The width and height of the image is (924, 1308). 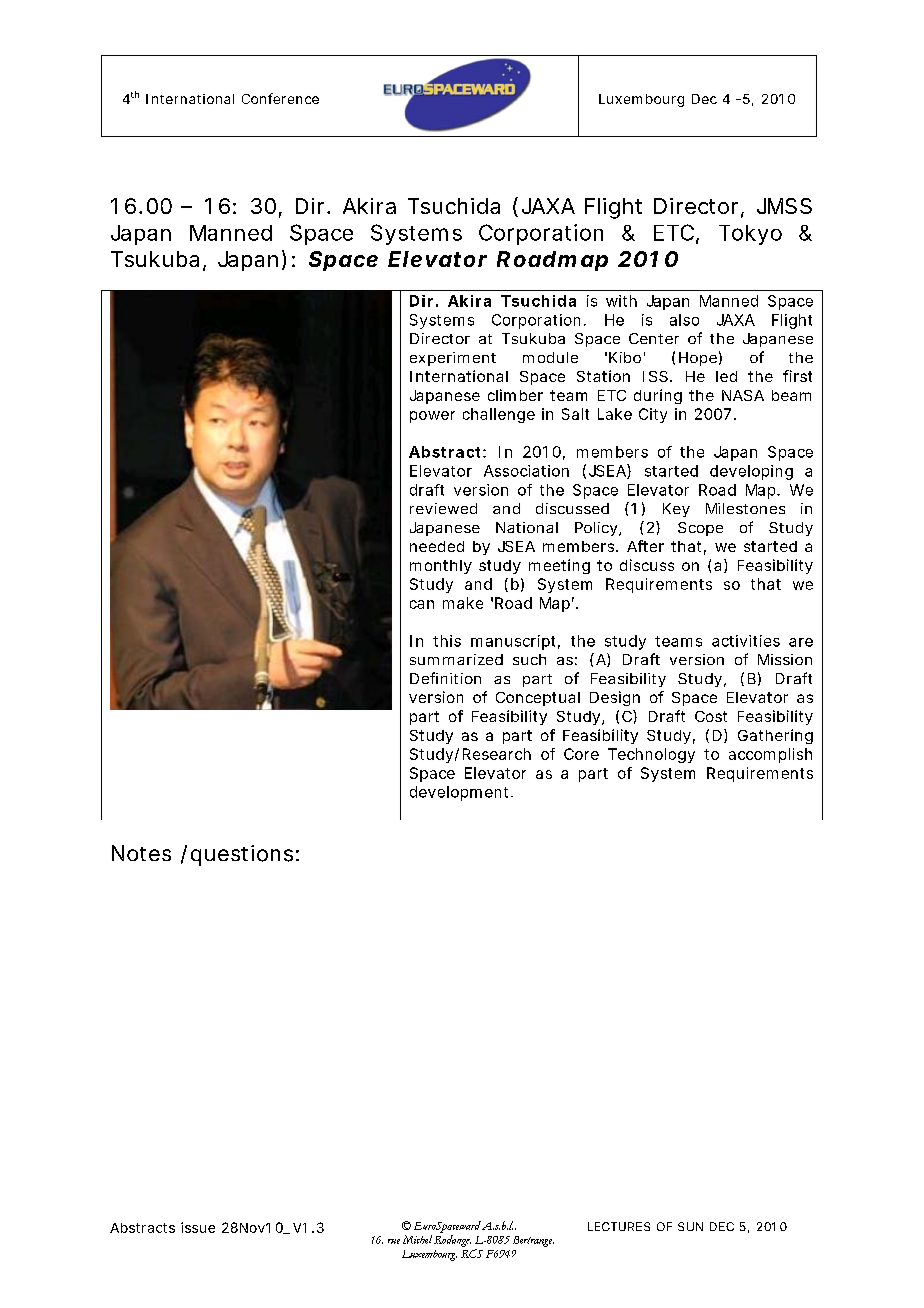 I want to click on Notes, so click(x=141, y=853).
